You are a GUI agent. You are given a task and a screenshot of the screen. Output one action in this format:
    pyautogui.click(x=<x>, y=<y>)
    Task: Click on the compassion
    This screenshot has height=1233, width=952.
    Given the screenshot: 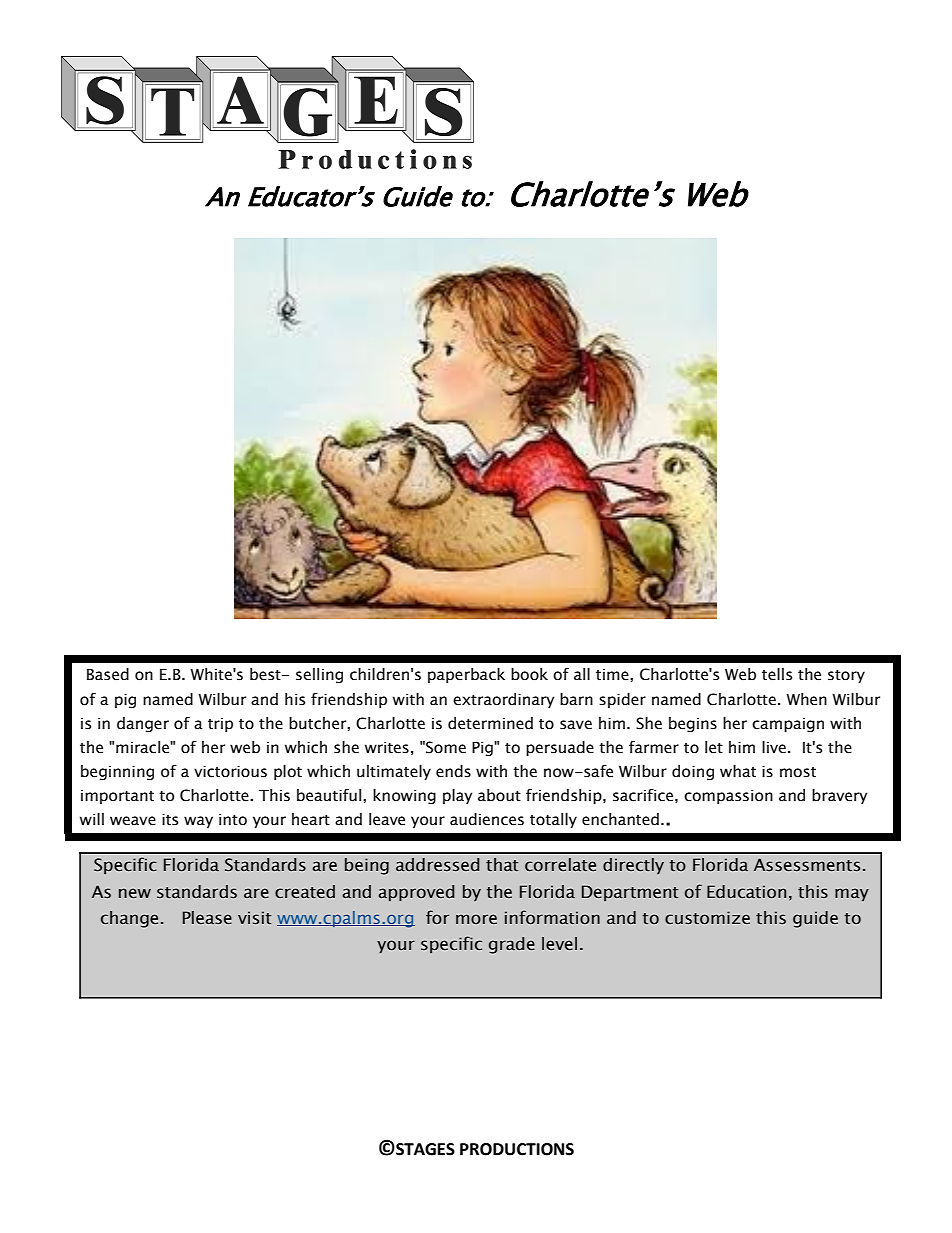 What is the action you would take?
    pyautogui.click(x=728, y=797)
